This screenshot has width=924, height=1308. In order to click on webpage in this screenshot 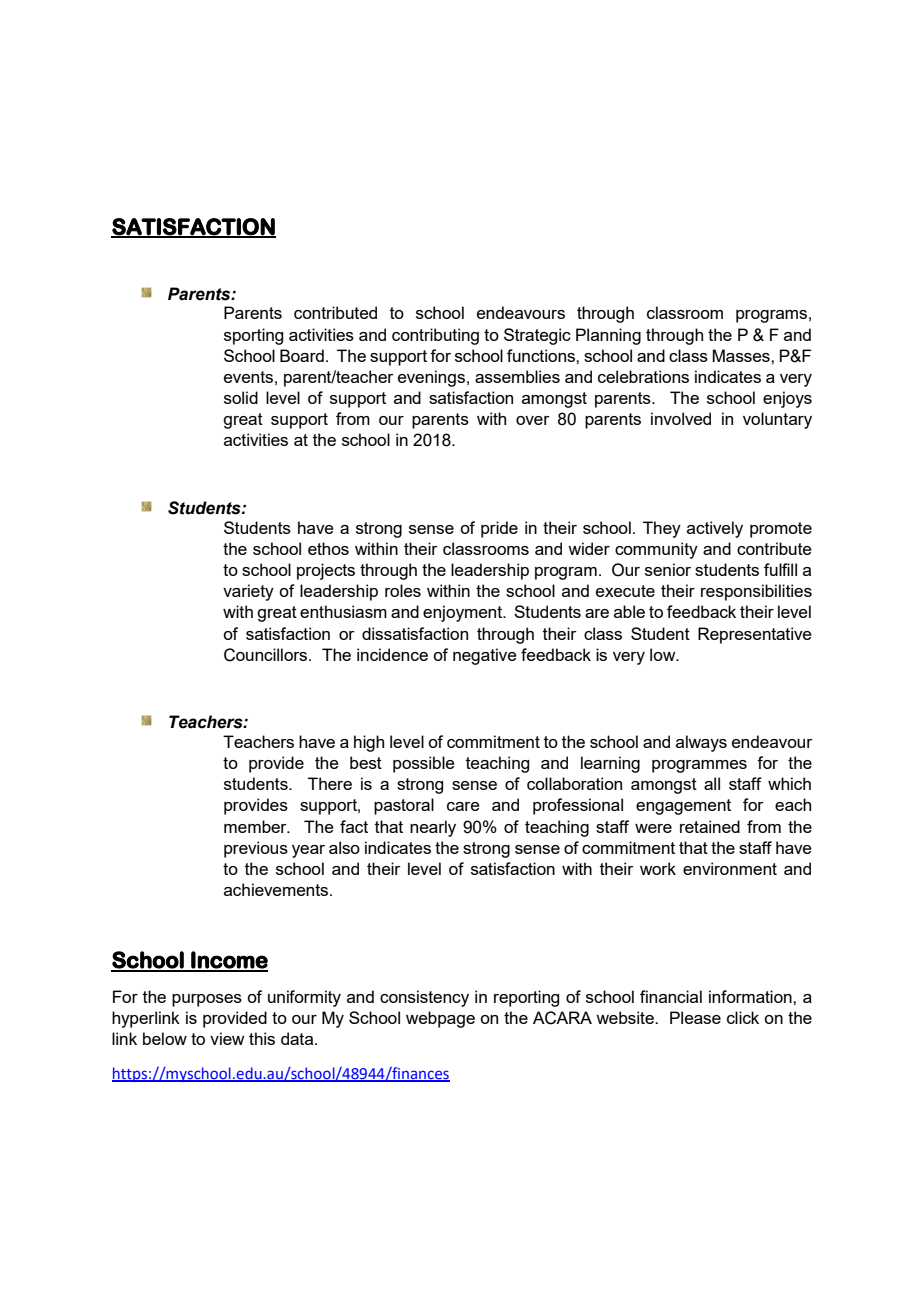, I will do `click(440, 1019)`.
